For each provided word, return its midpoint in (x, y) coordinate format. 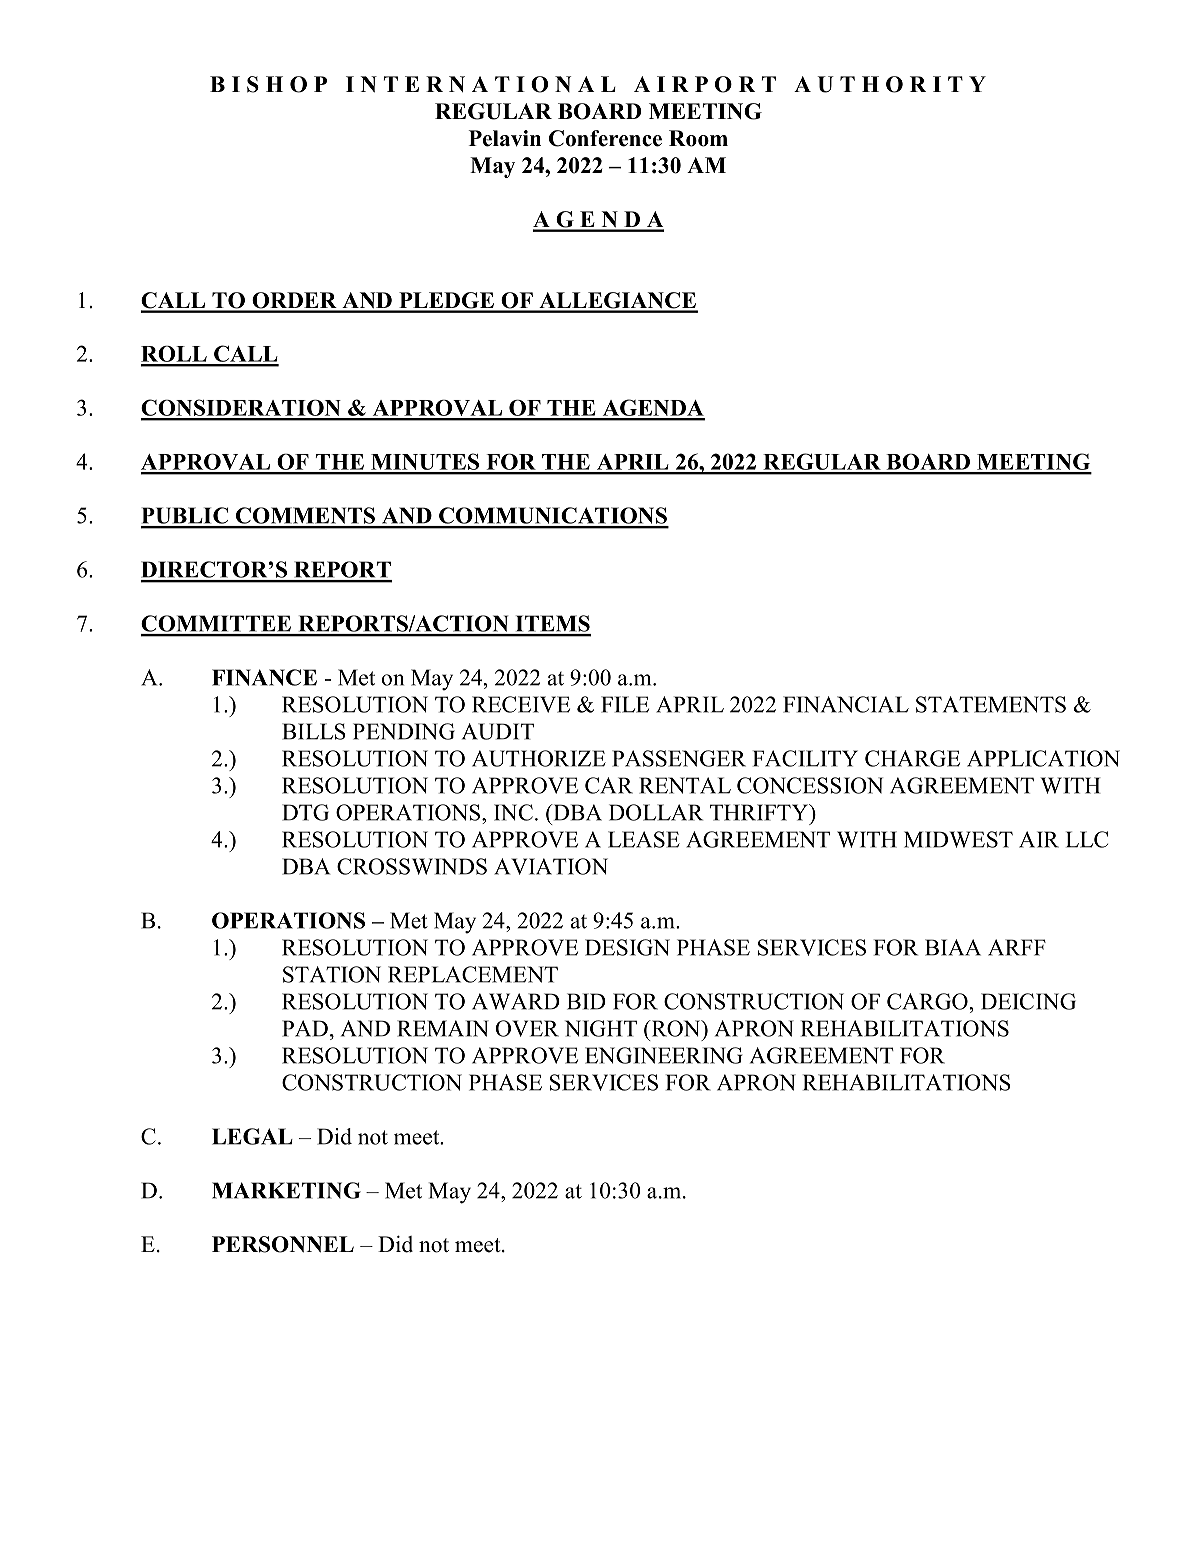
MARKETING (286, 1190)
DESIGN (627, 947)
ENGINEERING (664, 1055)
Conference (605, 138)
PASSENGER (679, 758)
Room (698, 138)
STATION (332, 974)
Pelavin (505, 138)
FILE (625, 704)
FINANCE (264, 677)
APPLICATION (1043, 758)
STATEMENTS (991, 704)
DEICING (1028, 1001)
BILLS (314, 731)
